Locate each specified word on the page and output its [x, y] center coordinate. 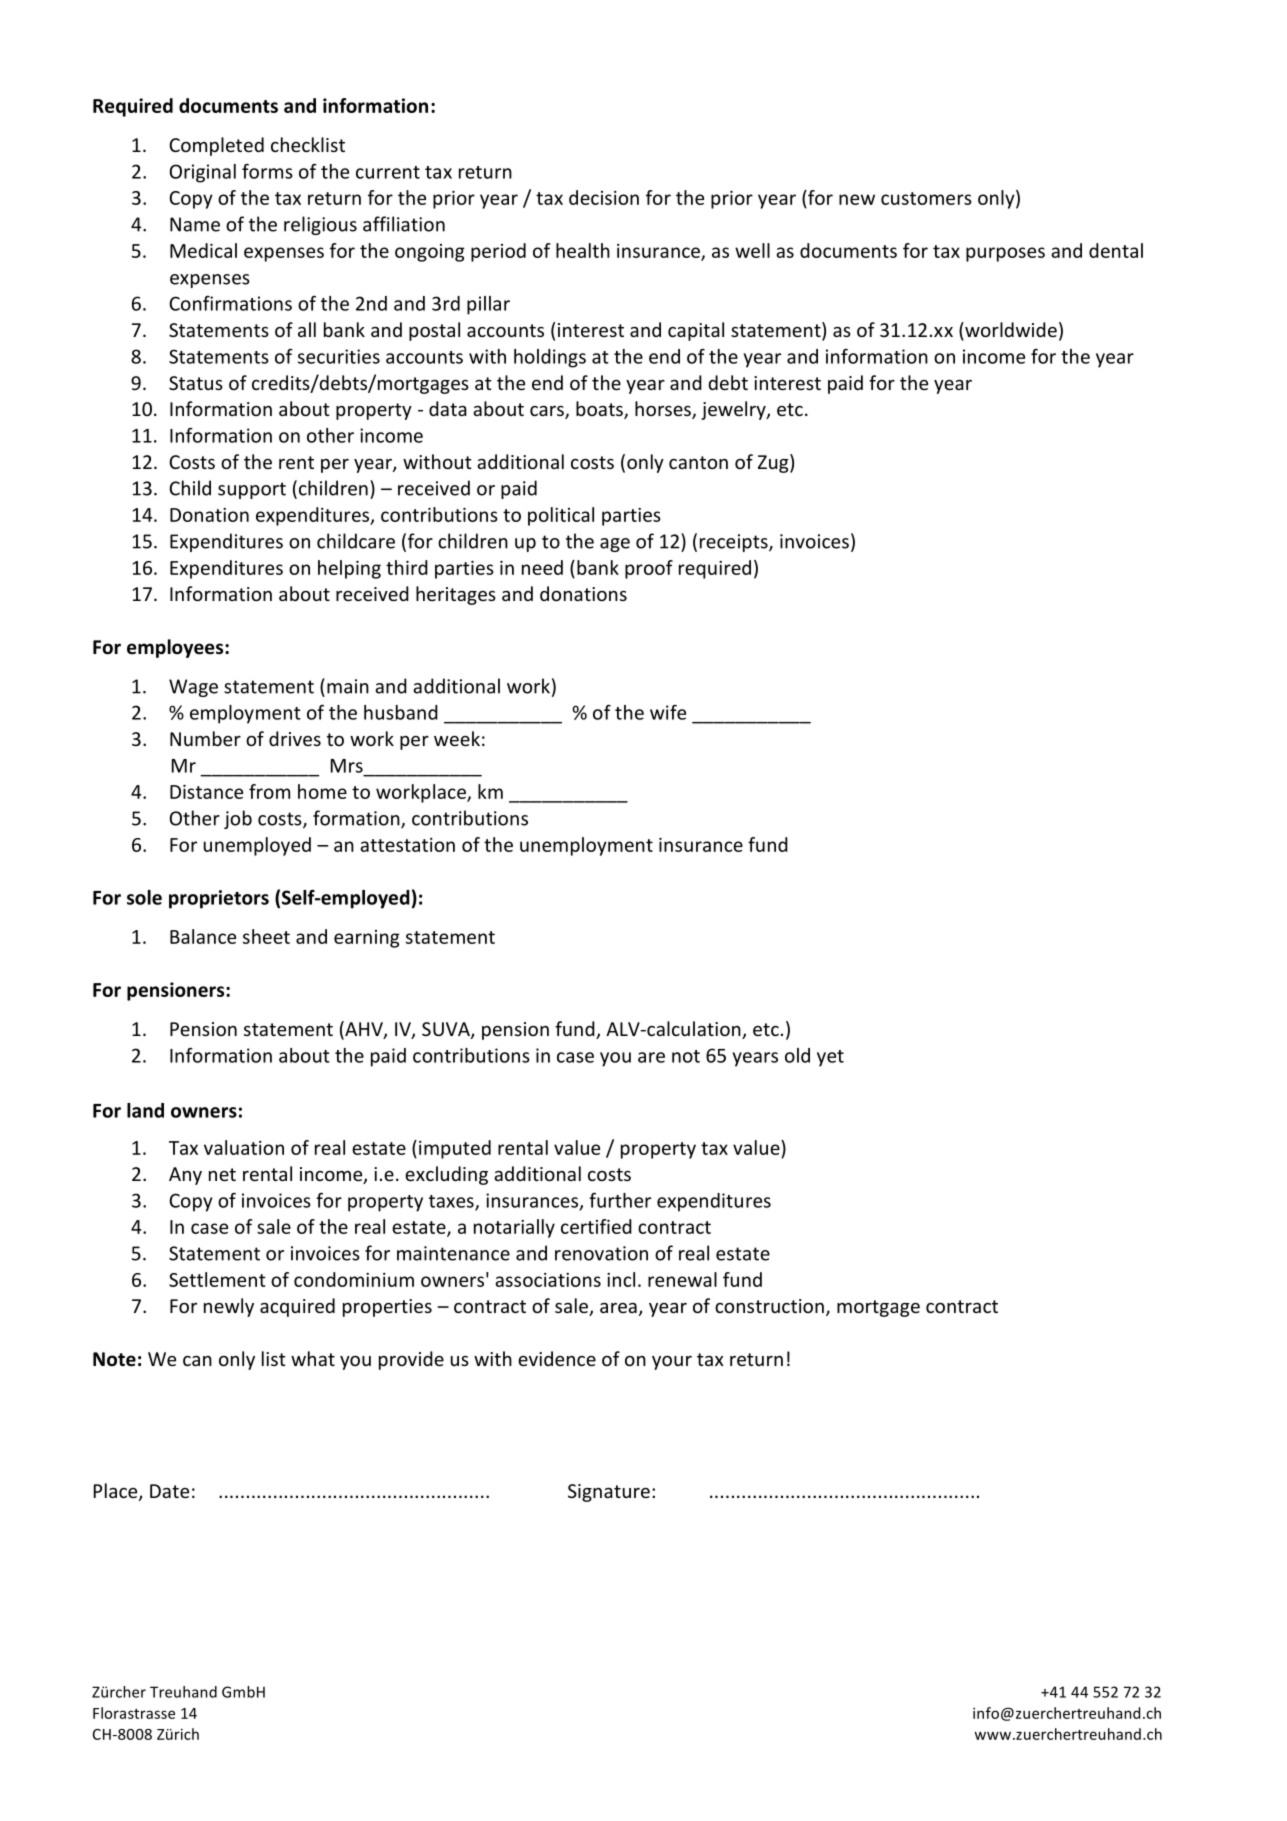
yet [830, 1058]
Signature [609, 1493]
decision [604, 197]
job [238, 819]
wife [668, 712]
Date [169, 1491]
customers [926, 198]
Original [203, 173]
